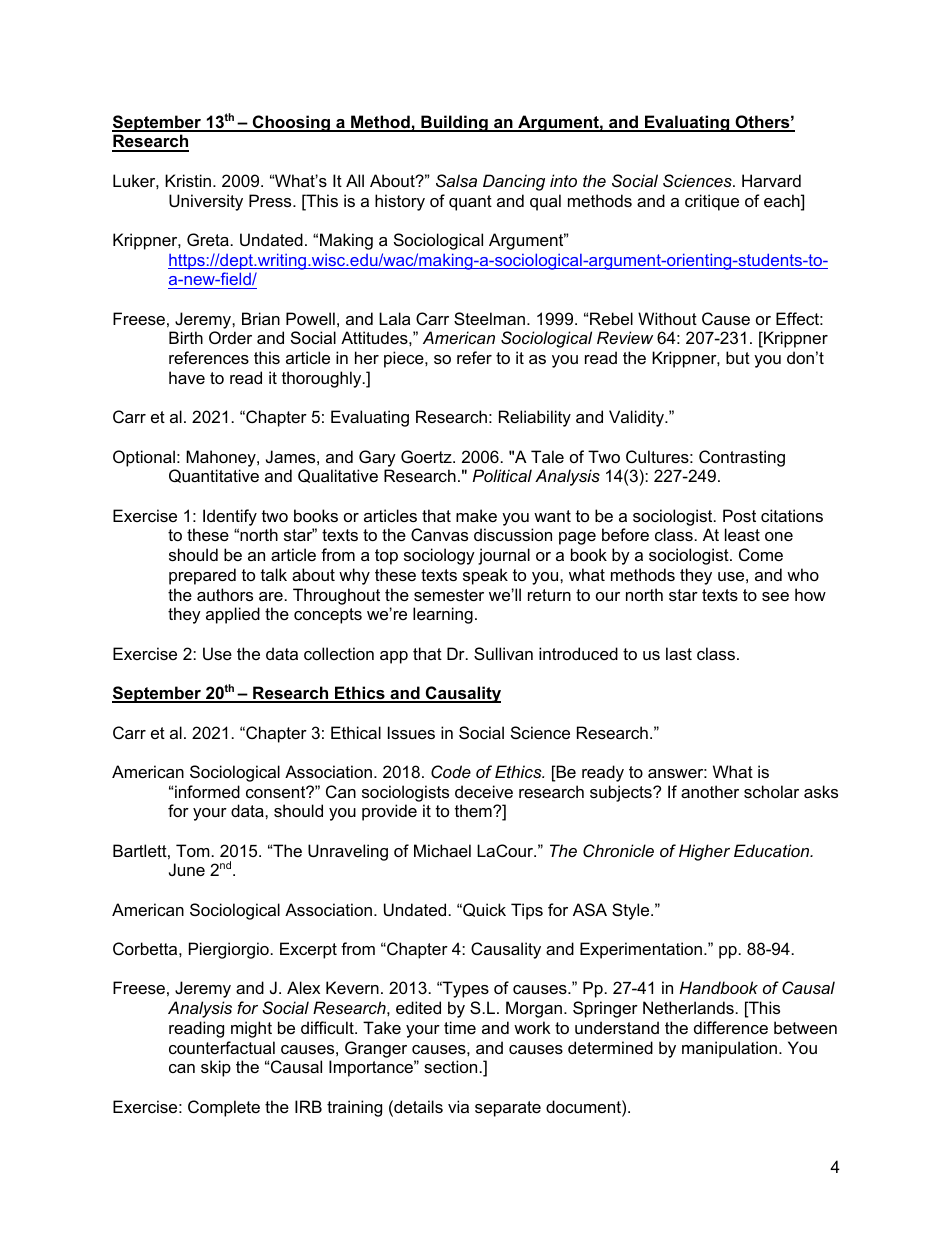 The image size is (952, 1233). What do you see at coordinates (443, 615) in the image?
I see `learning` at bounding box center [443, 615].
